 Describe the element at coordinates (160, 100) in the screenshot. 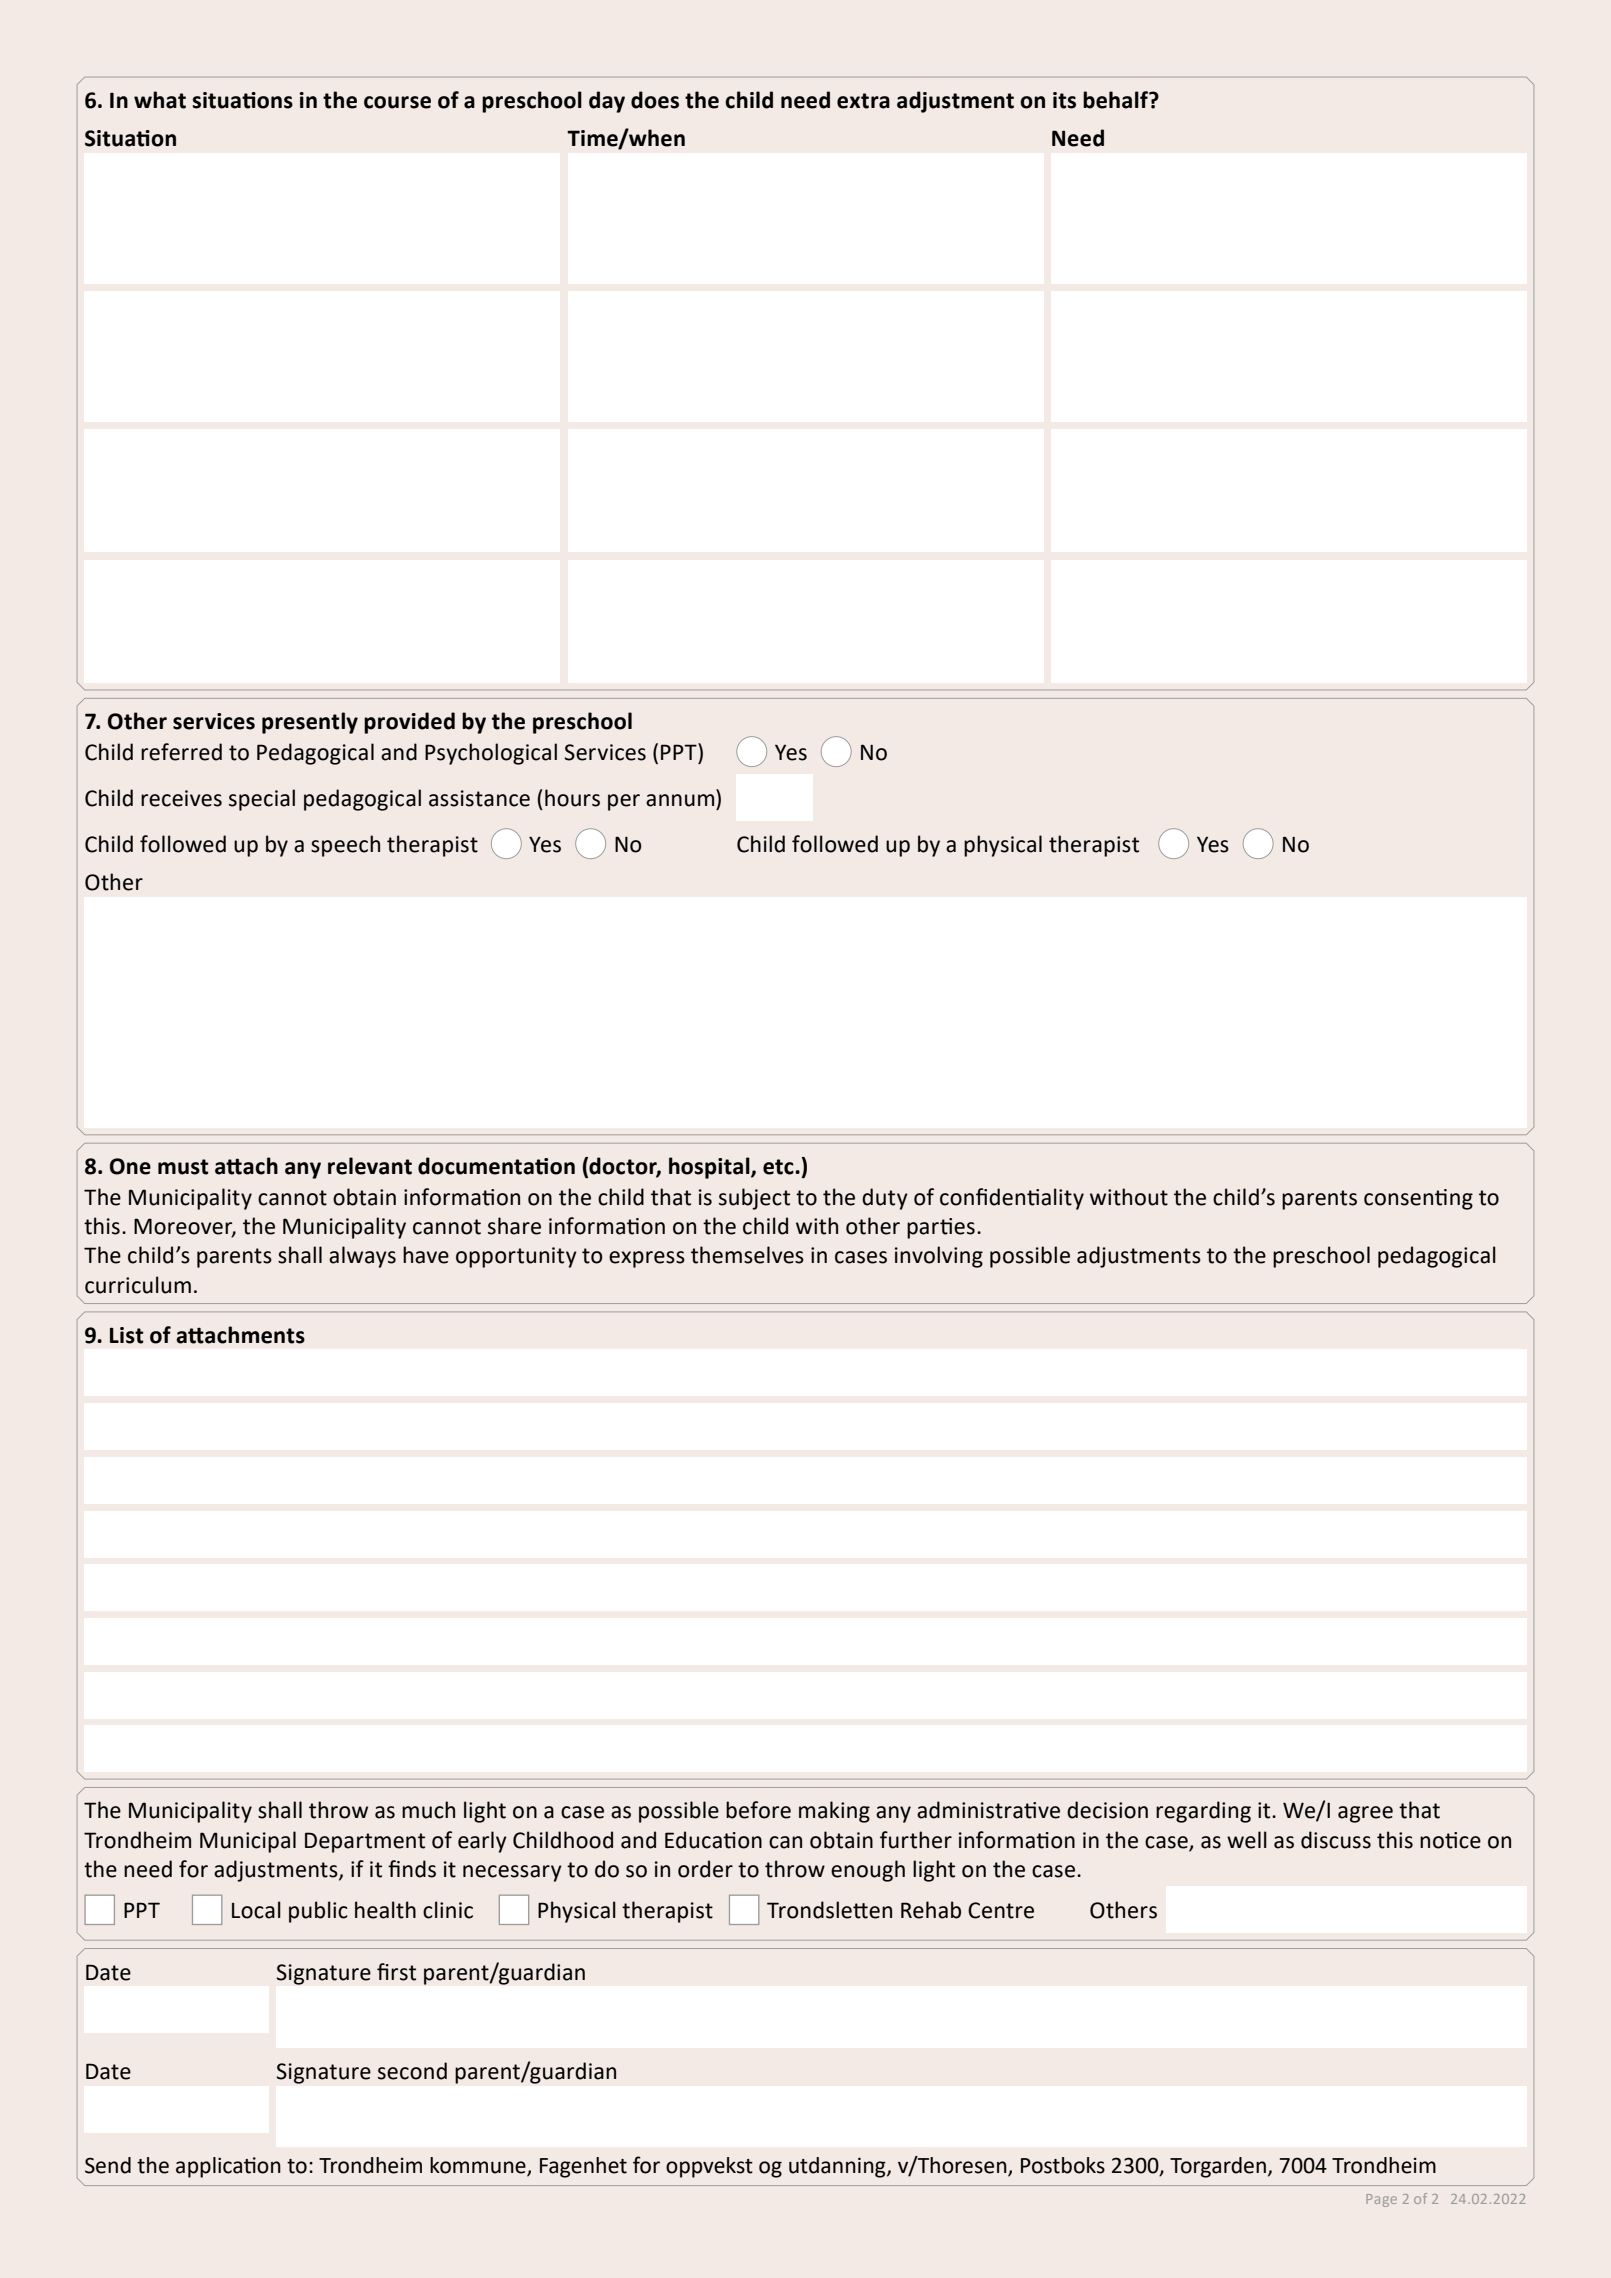

I see `what` at that location.
